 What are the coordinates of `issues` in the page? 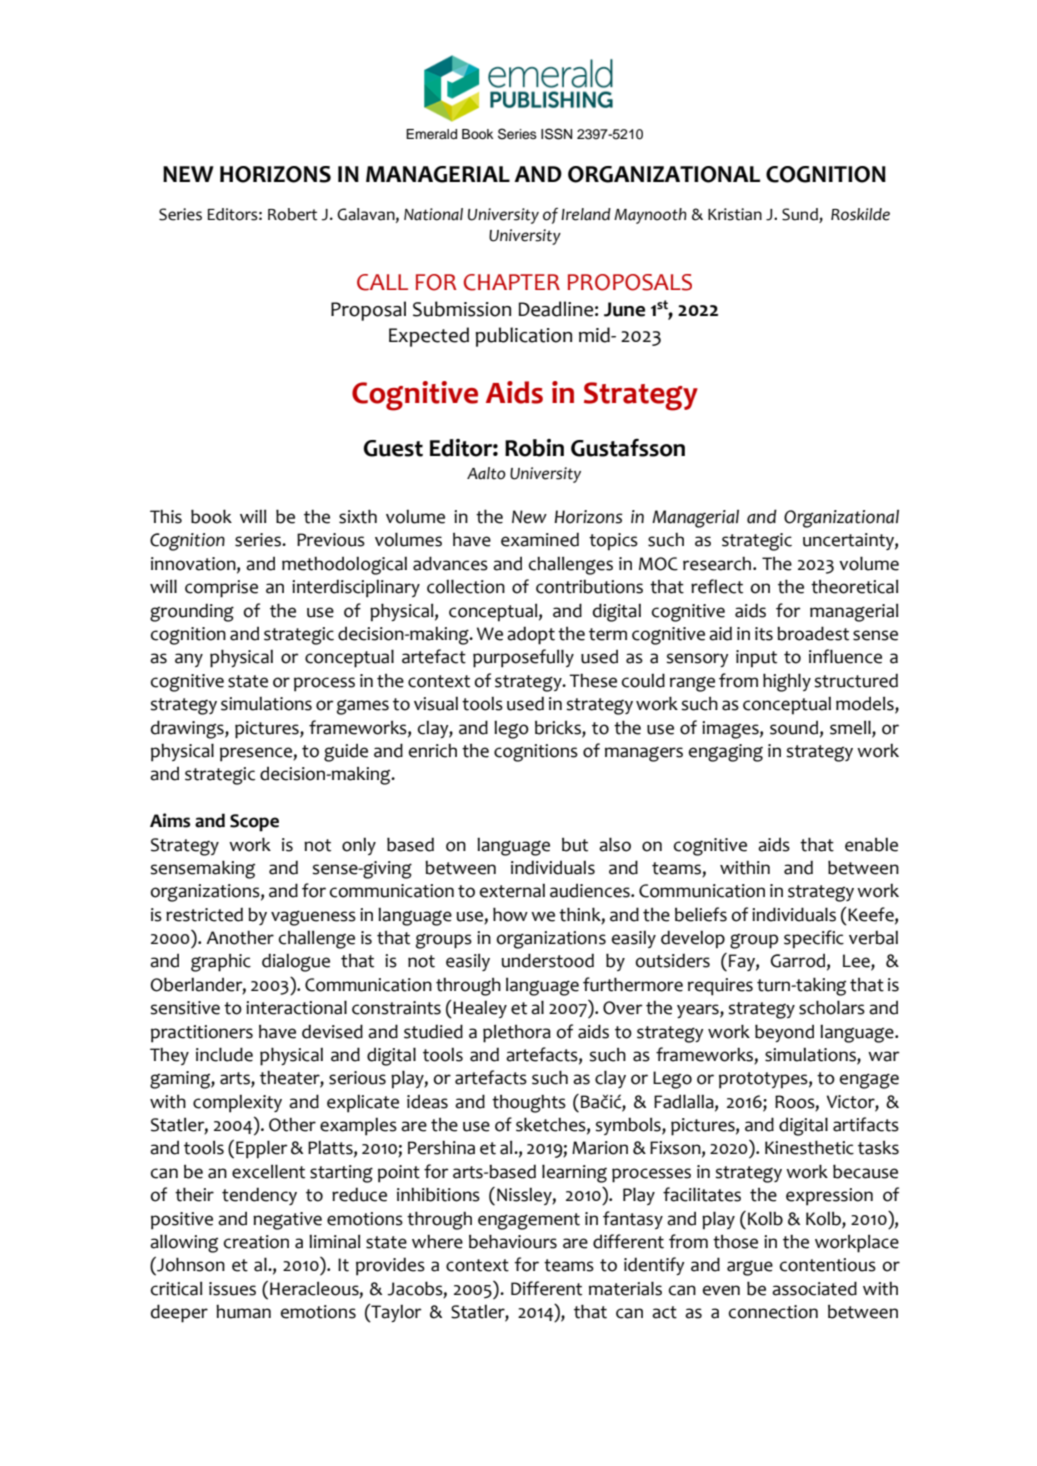 It's located at (232, 1289).
